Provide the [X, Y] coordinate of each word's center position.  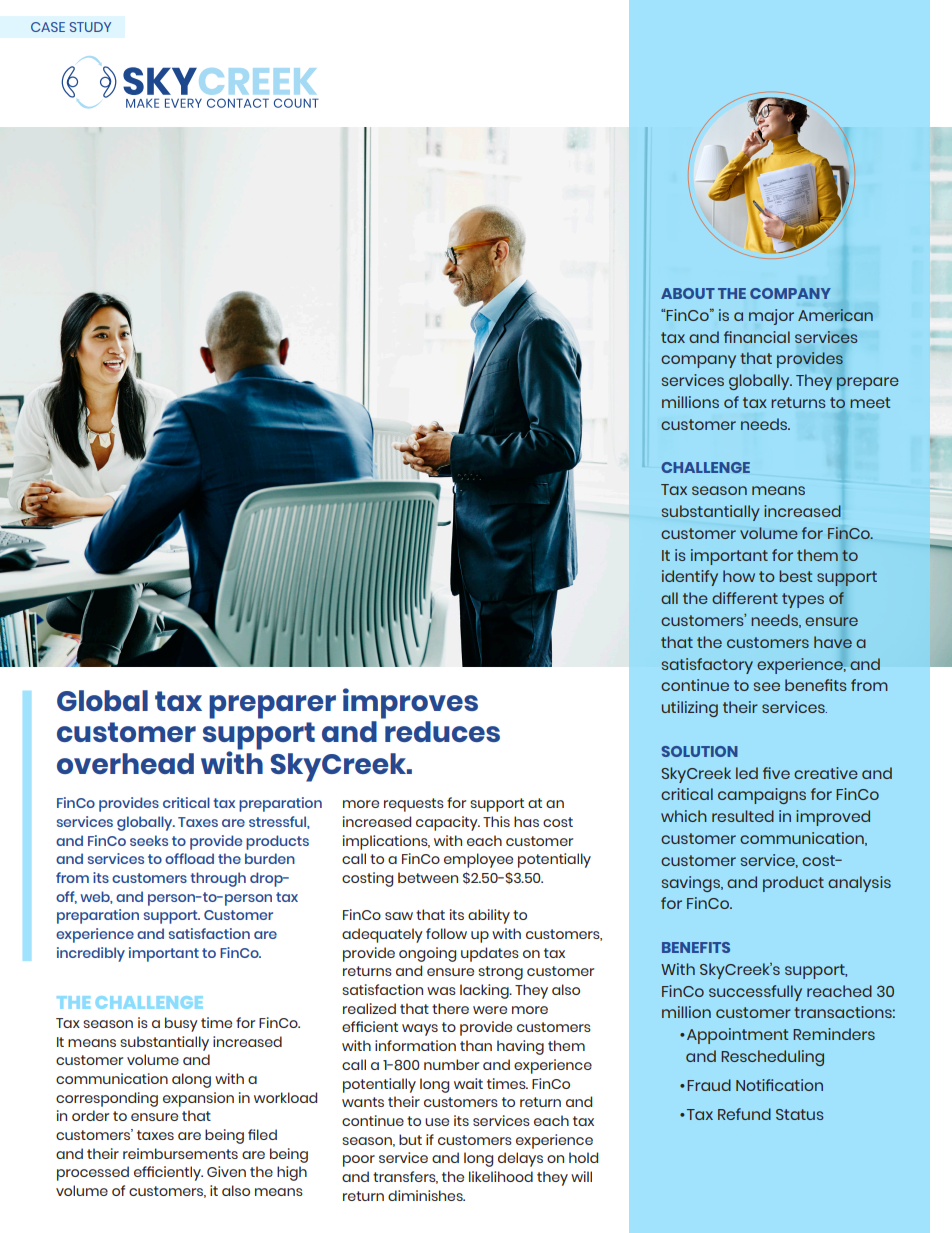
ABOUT [688, 293]
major [771, 317]
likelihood [501, 1176]
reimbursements [180, 1153]
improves [410, 703]
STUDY [90, 27]
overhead [125, 763]
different [745, 598]
